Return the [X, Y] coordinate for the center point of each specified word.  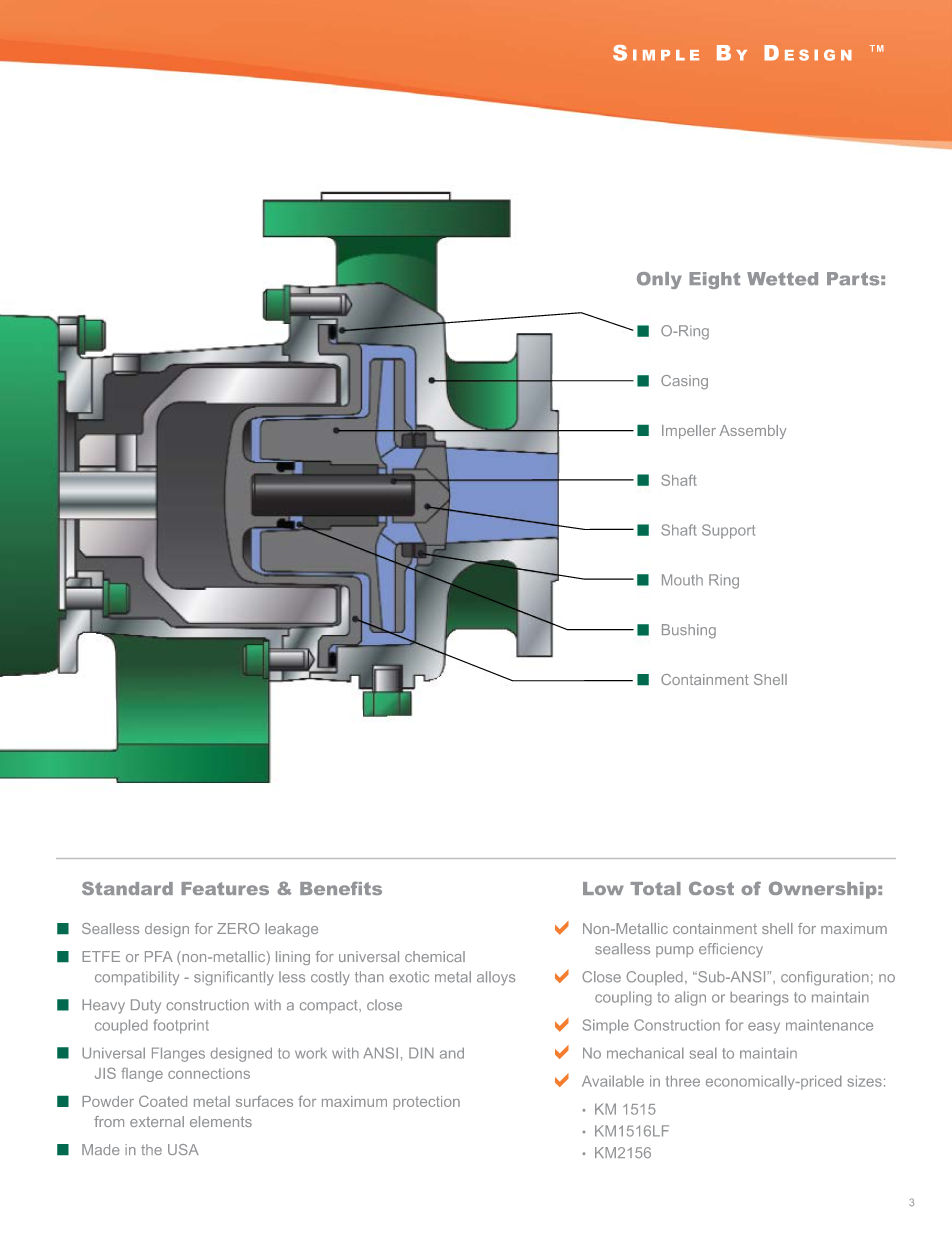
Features [225, 888]
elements [221, 1121]
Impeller [689, 432]
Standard [127, 888]
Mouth [682, 580]
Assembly [753, 432]
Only [659, 280]
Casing [684, 382]
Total [655, 888]
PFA [159, 956]
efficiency [731, 950]
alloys [496, 978]
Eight [714, 280]
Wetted [782, 279]
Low [603, 888]
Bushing [689, 631]
